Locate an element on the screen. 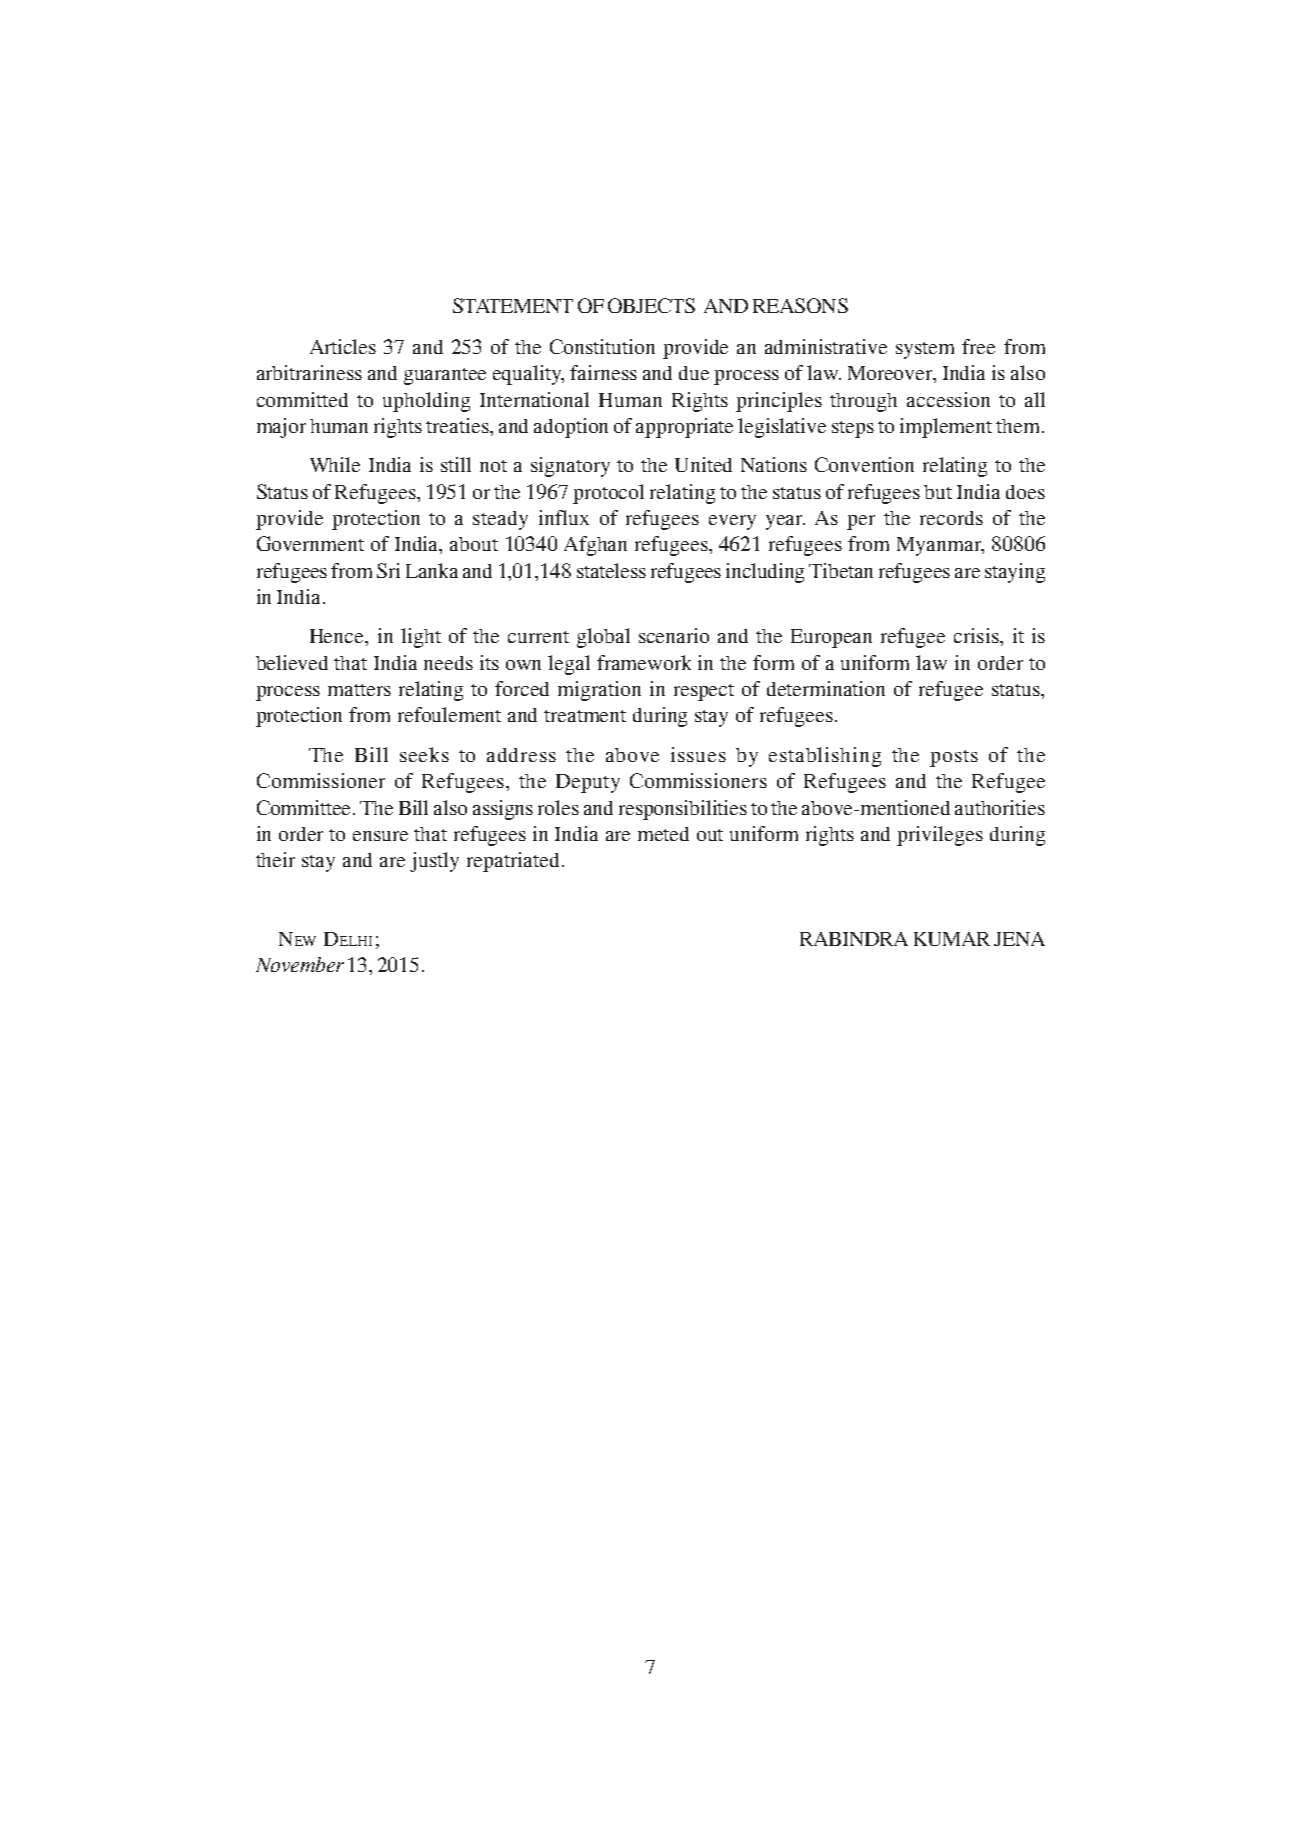 The height and width of the screenshot is (1847, 1305). Hence is located at coordinates (338, 636).
